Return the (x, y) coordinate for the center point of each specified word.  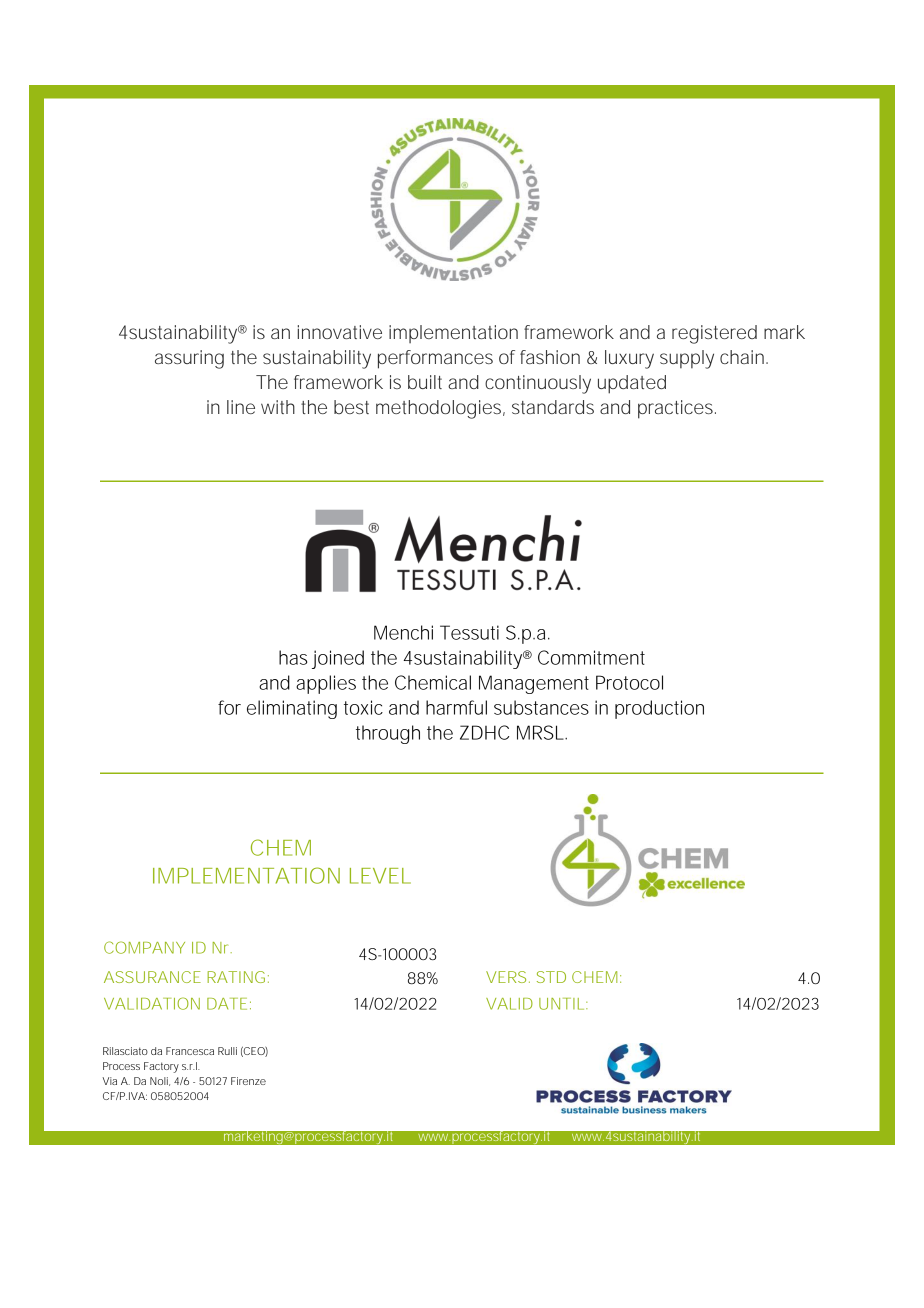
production (659, 709)
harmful (456, 707)
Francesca (190, 1051)
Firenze (248, 1081)
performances (435, 359)
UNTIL (561, 1004)
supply (687, 359)
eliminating (292, 709)
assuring (189, 359)
